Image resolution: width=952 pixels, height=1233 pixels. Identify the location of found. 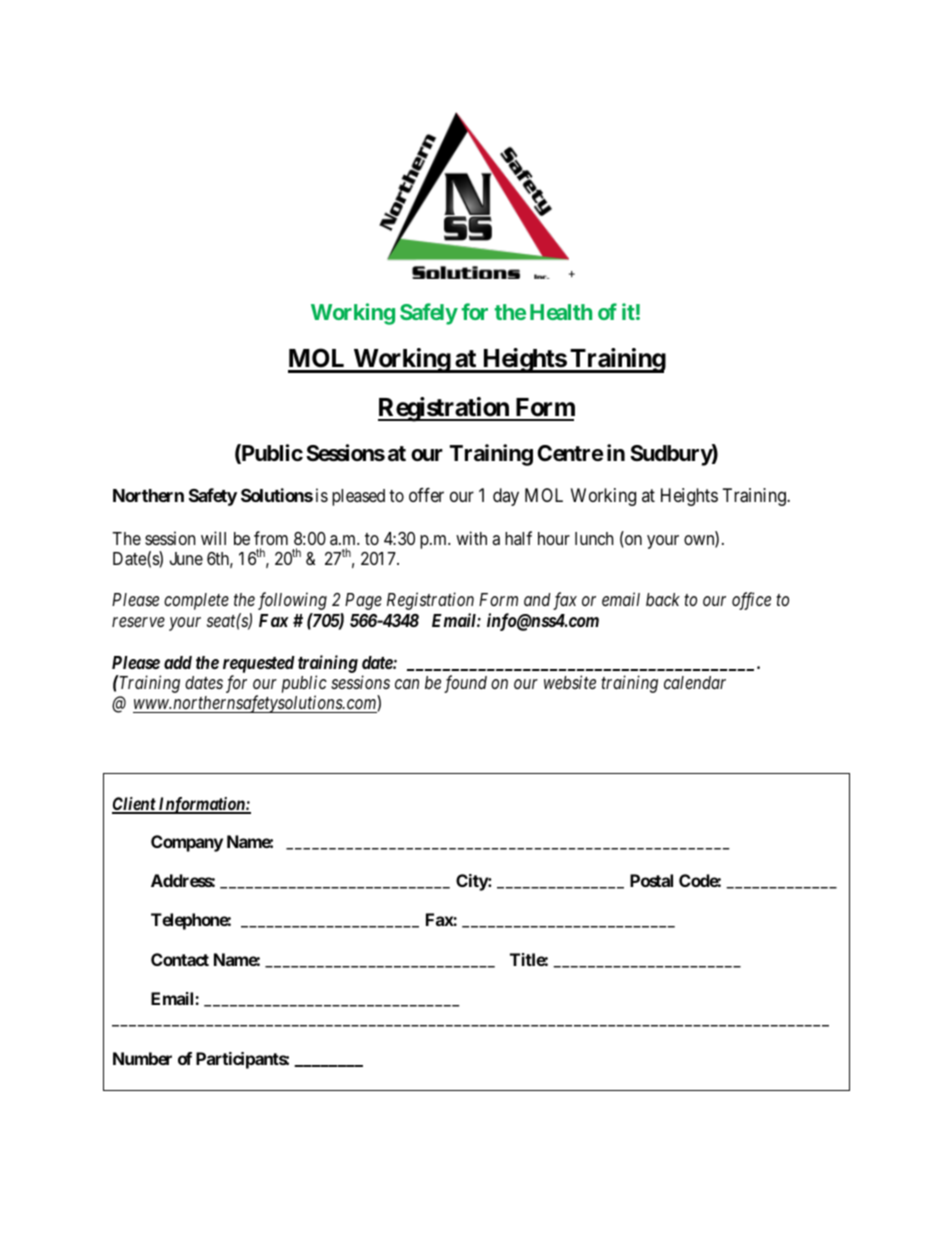
(465, 684).
